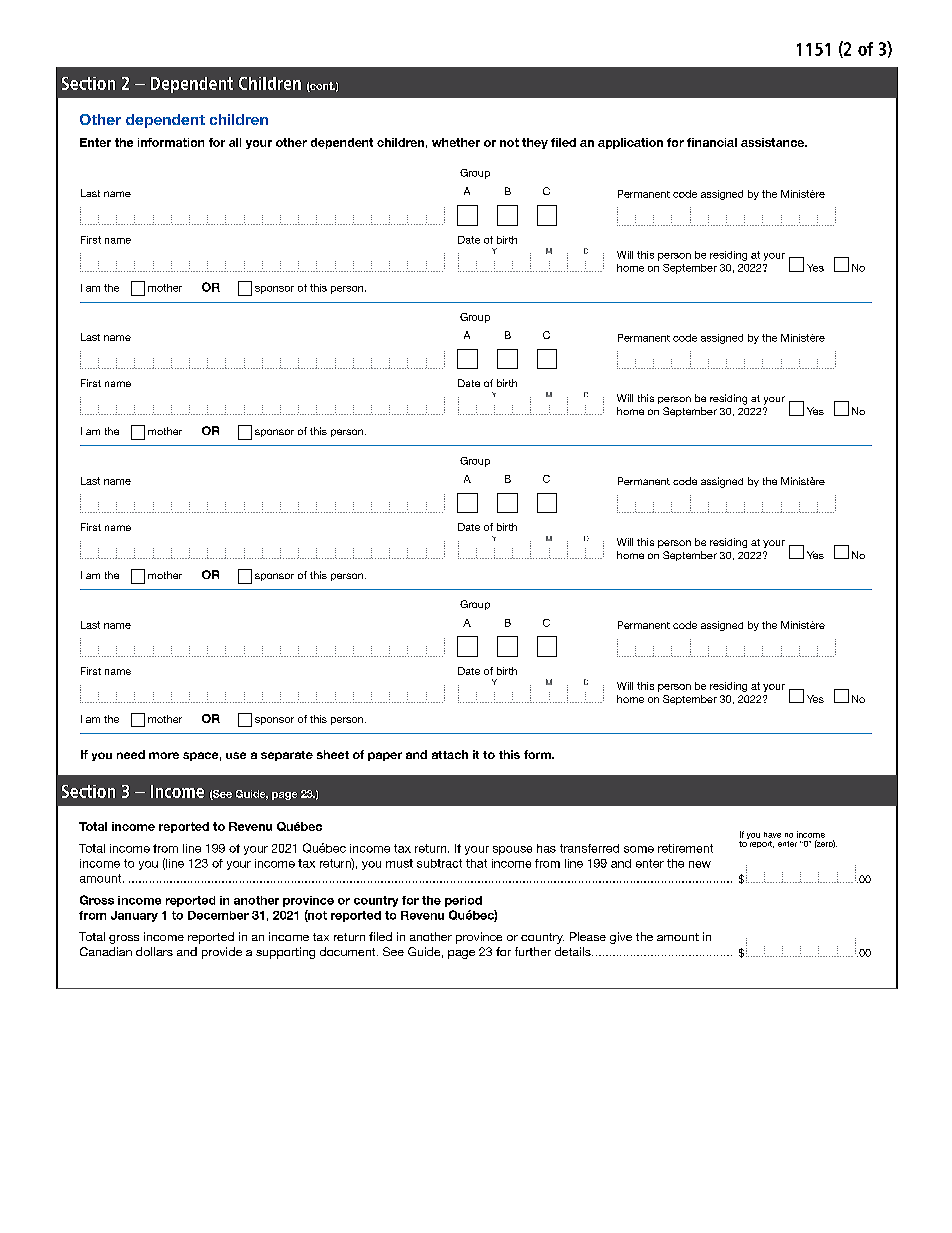  What do you see at coordinates (164, 755) in the screenshot?
I see `more` at bounding box center [164, 755].
